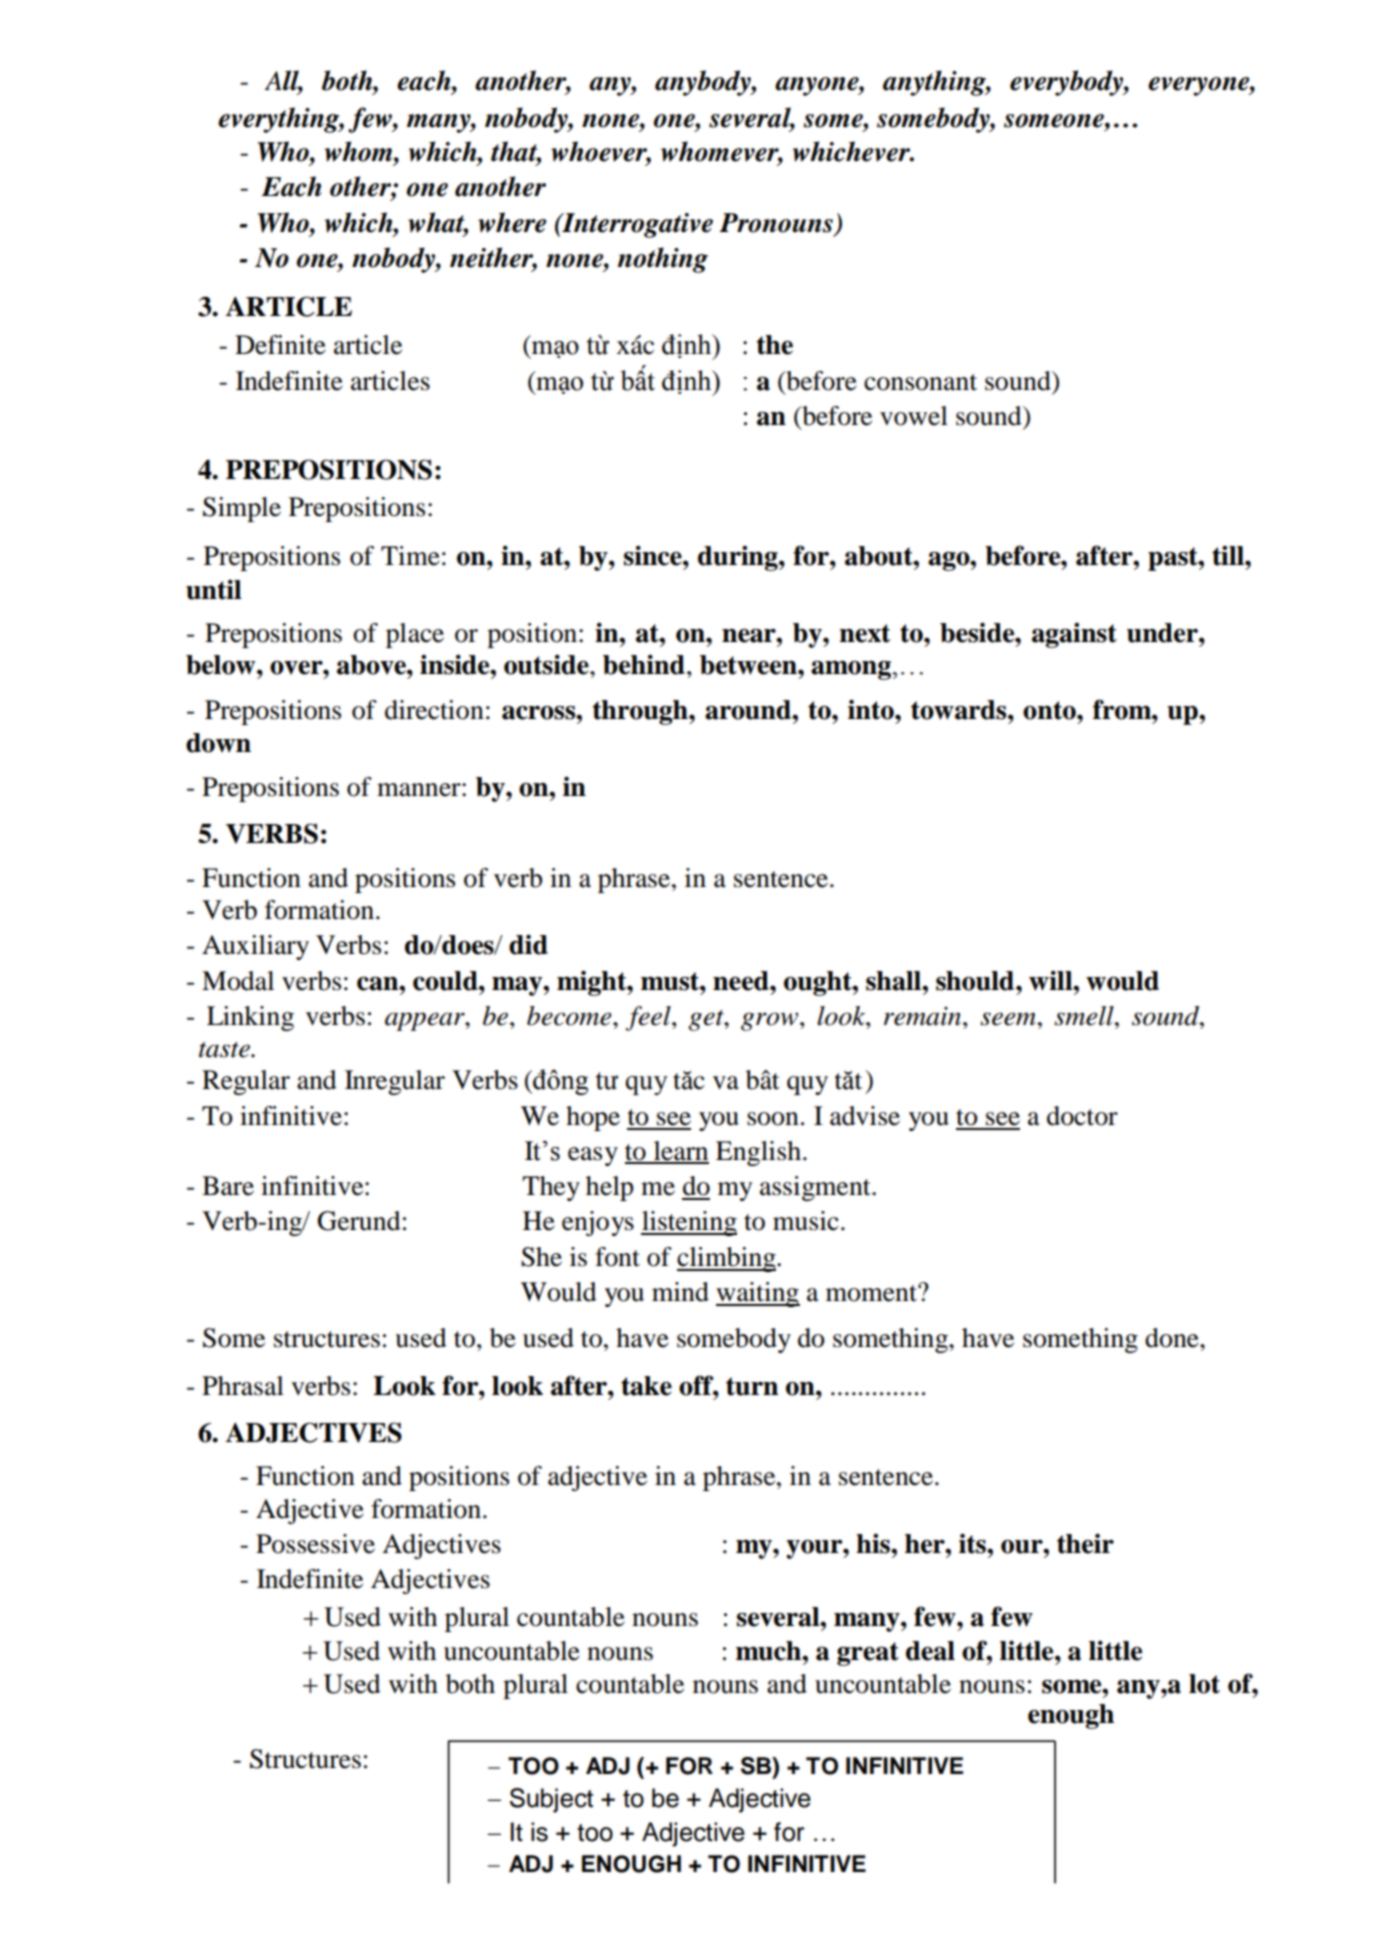 This screenshot has width=1385, height=1959. Describe the element at coordinates (920, 382) in the screenshot. I see `consonant` at that location.
